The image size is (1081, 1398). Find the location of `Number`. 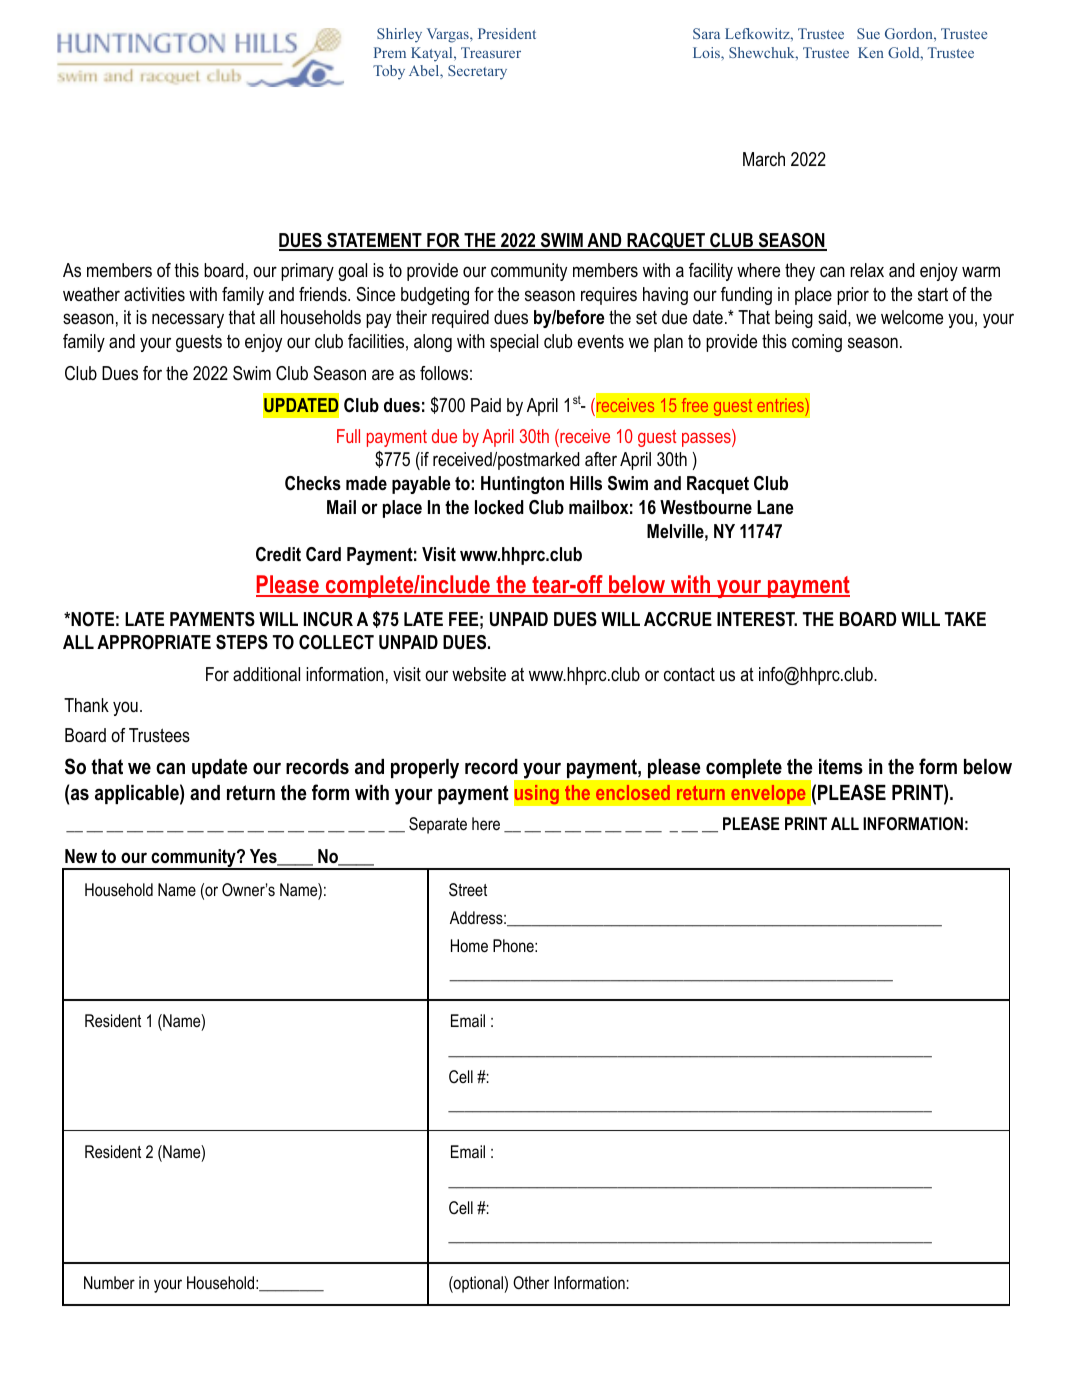

Number is located at coordinates (109, 1282).
